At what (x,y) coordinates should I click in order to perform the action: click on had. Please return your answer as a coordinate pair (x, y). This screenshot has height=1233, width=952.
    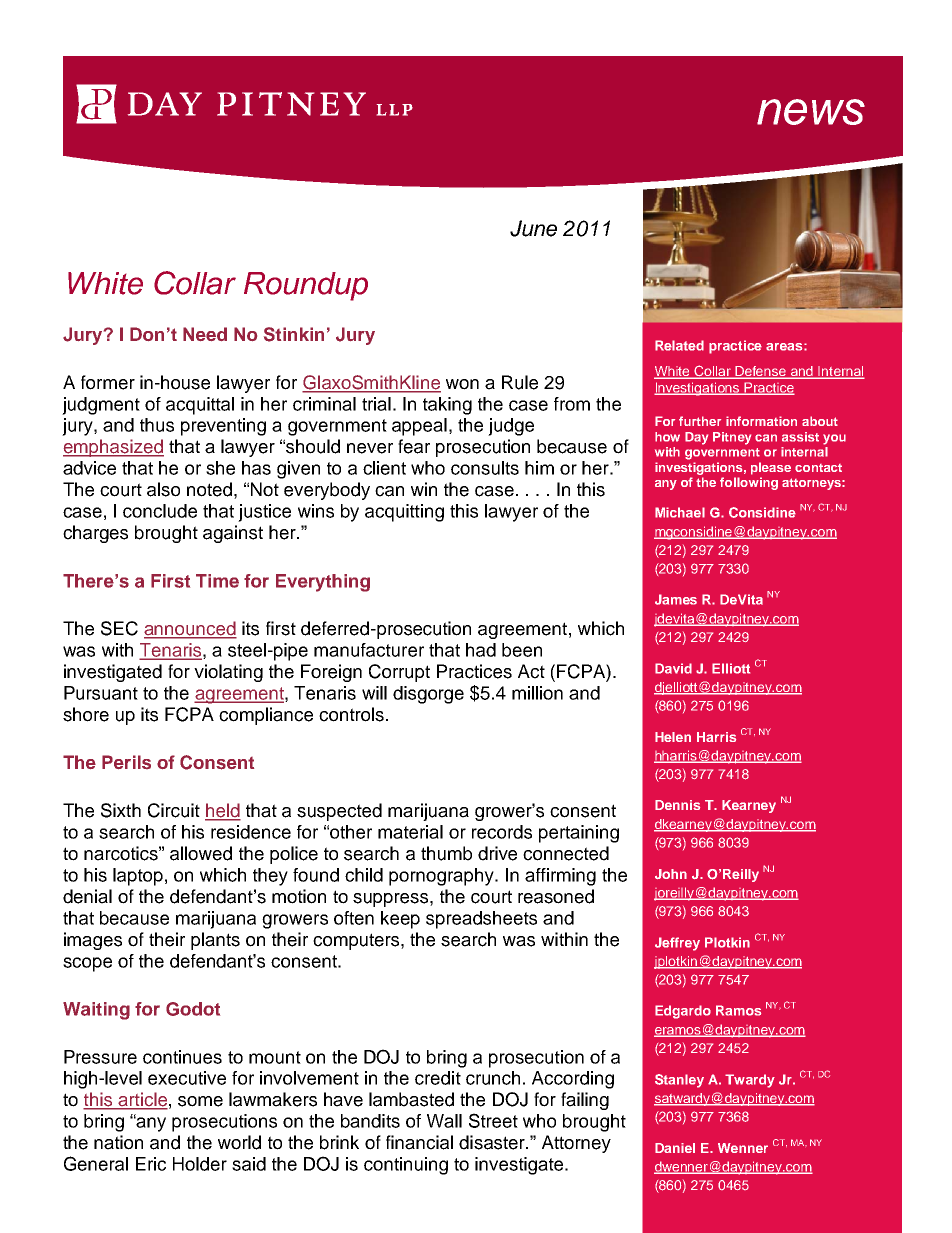
    Looking at the image, I should click on (481, 650).
